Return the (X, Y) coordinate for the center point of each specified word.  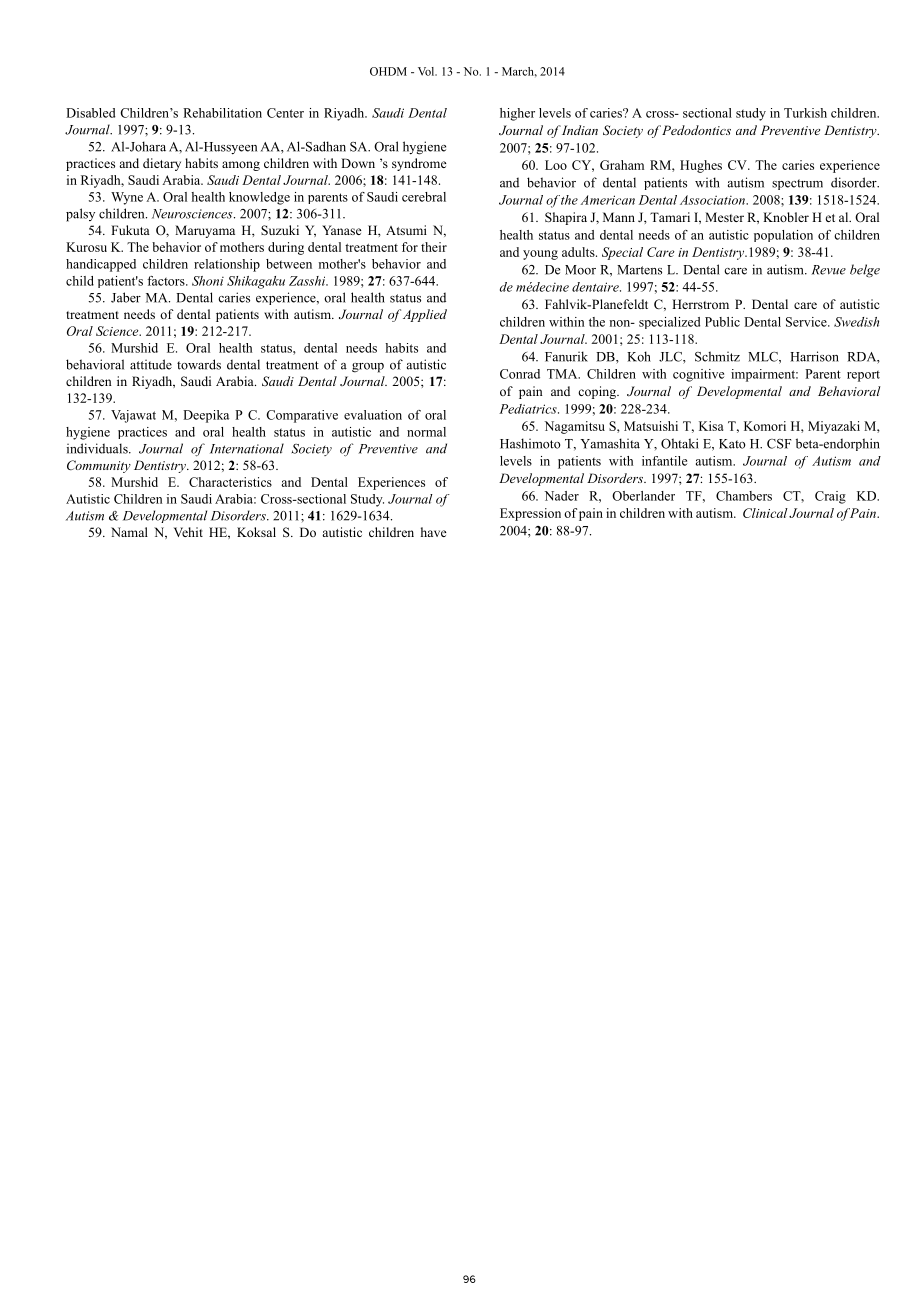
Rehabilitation (222, 113)
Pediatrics (529, 409)
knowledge (259, 198)
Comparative (302, 416)
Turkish (805, 113)
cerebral (424, 197)
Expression (530, 514)
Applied (425, 315)
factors (167, 281)
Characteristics (230, 482)
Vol (427, 71)
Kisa (711, 426)
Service (807, 322)
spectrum (797, 184)
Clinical (765, 513)
